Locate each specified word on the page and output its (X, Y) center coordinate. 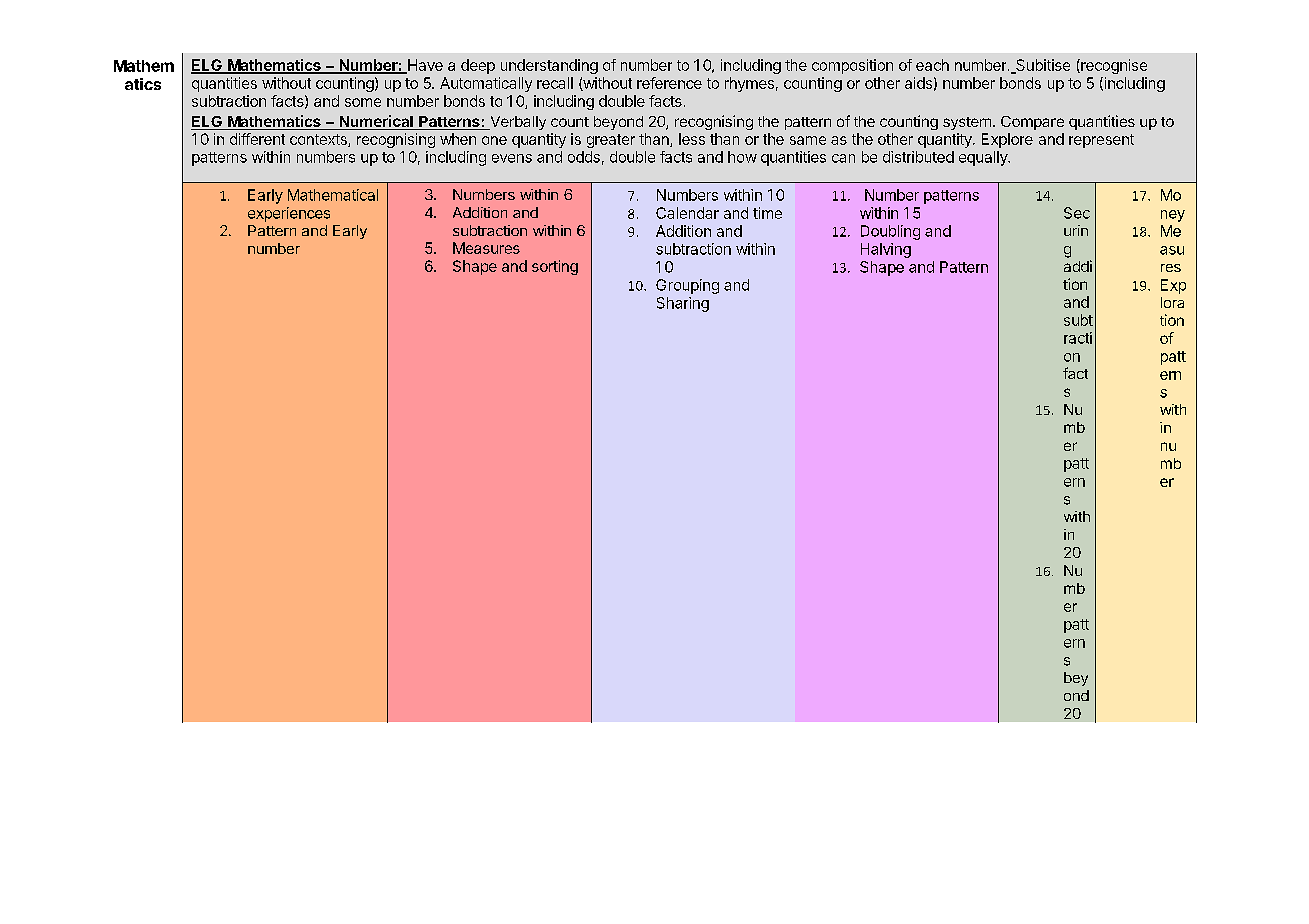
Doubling (890, 232)
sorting (555, 267)
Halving (886, 250)
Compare (1032, 123)
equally (984, 158)
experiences (289, 214)
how (742, 157)
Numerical (376, 122)
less (692, 139)
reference (669, 83)
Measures (486, 248)
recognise (1113, 66)
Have (424, 66)
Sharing (683, 304)
